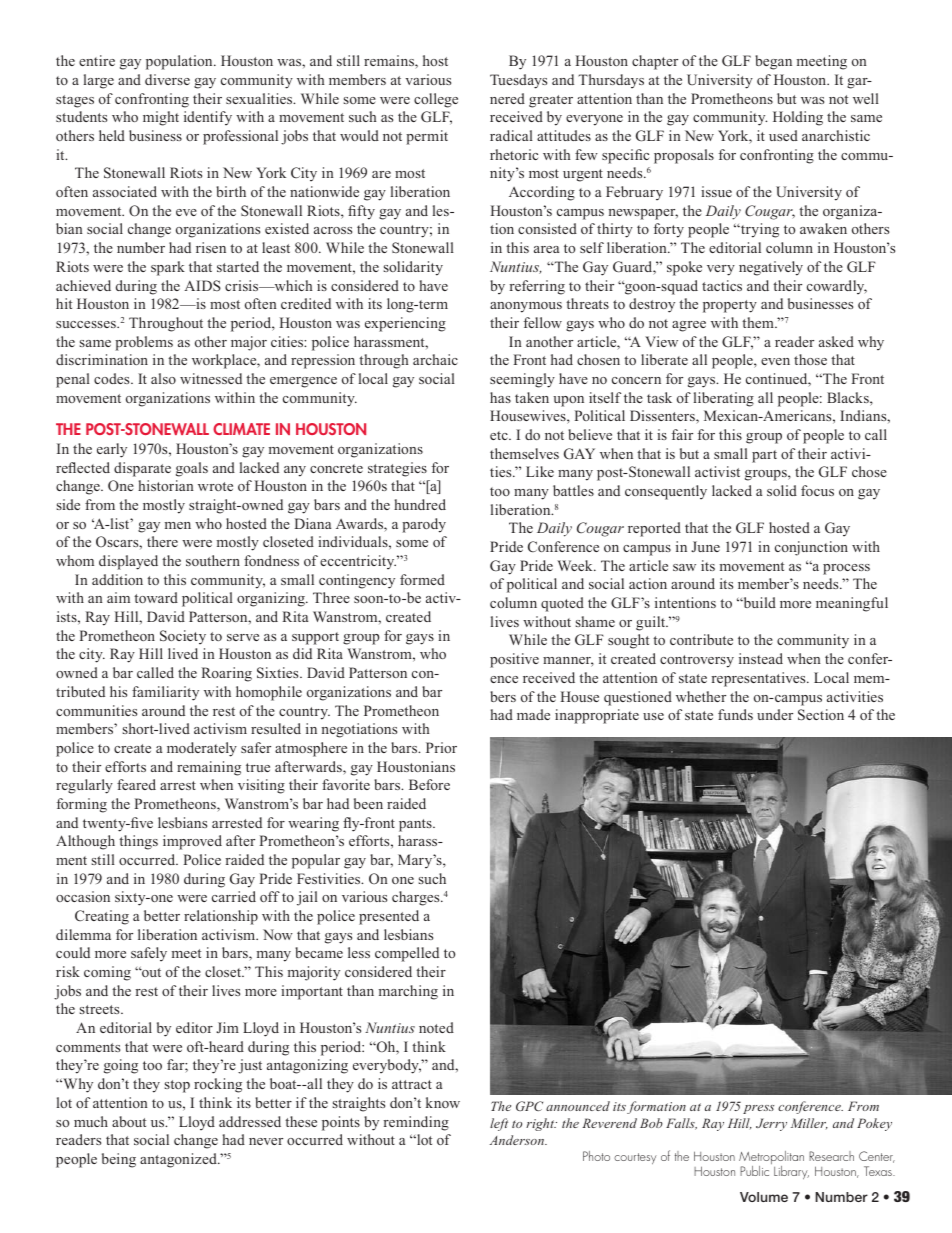 The width and height of the screenshot is (952, 1233). Describe the element at coordinates (798, 118) in the screenshot. I see `Holding` at that location.
